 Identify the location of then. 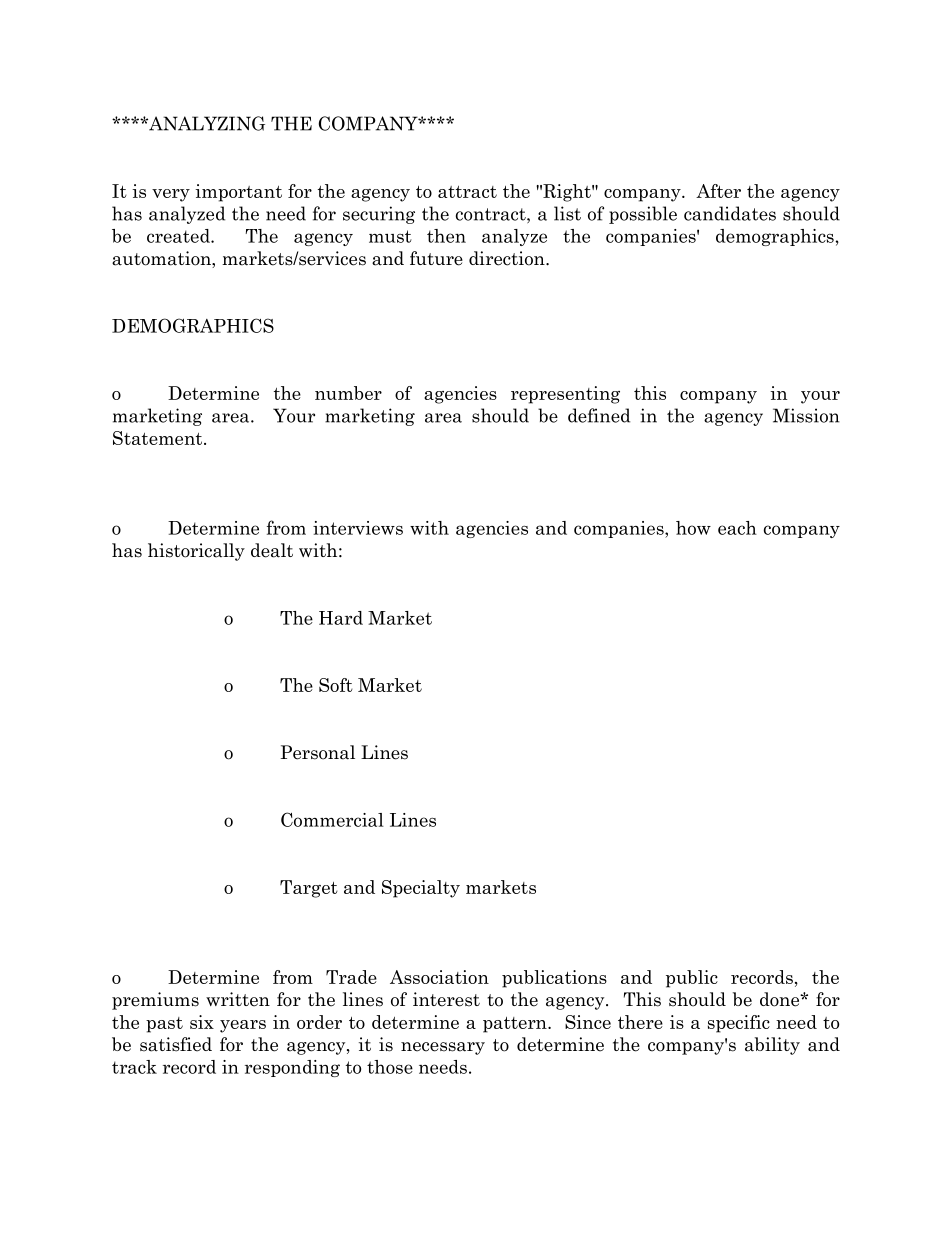
(446, 236).
